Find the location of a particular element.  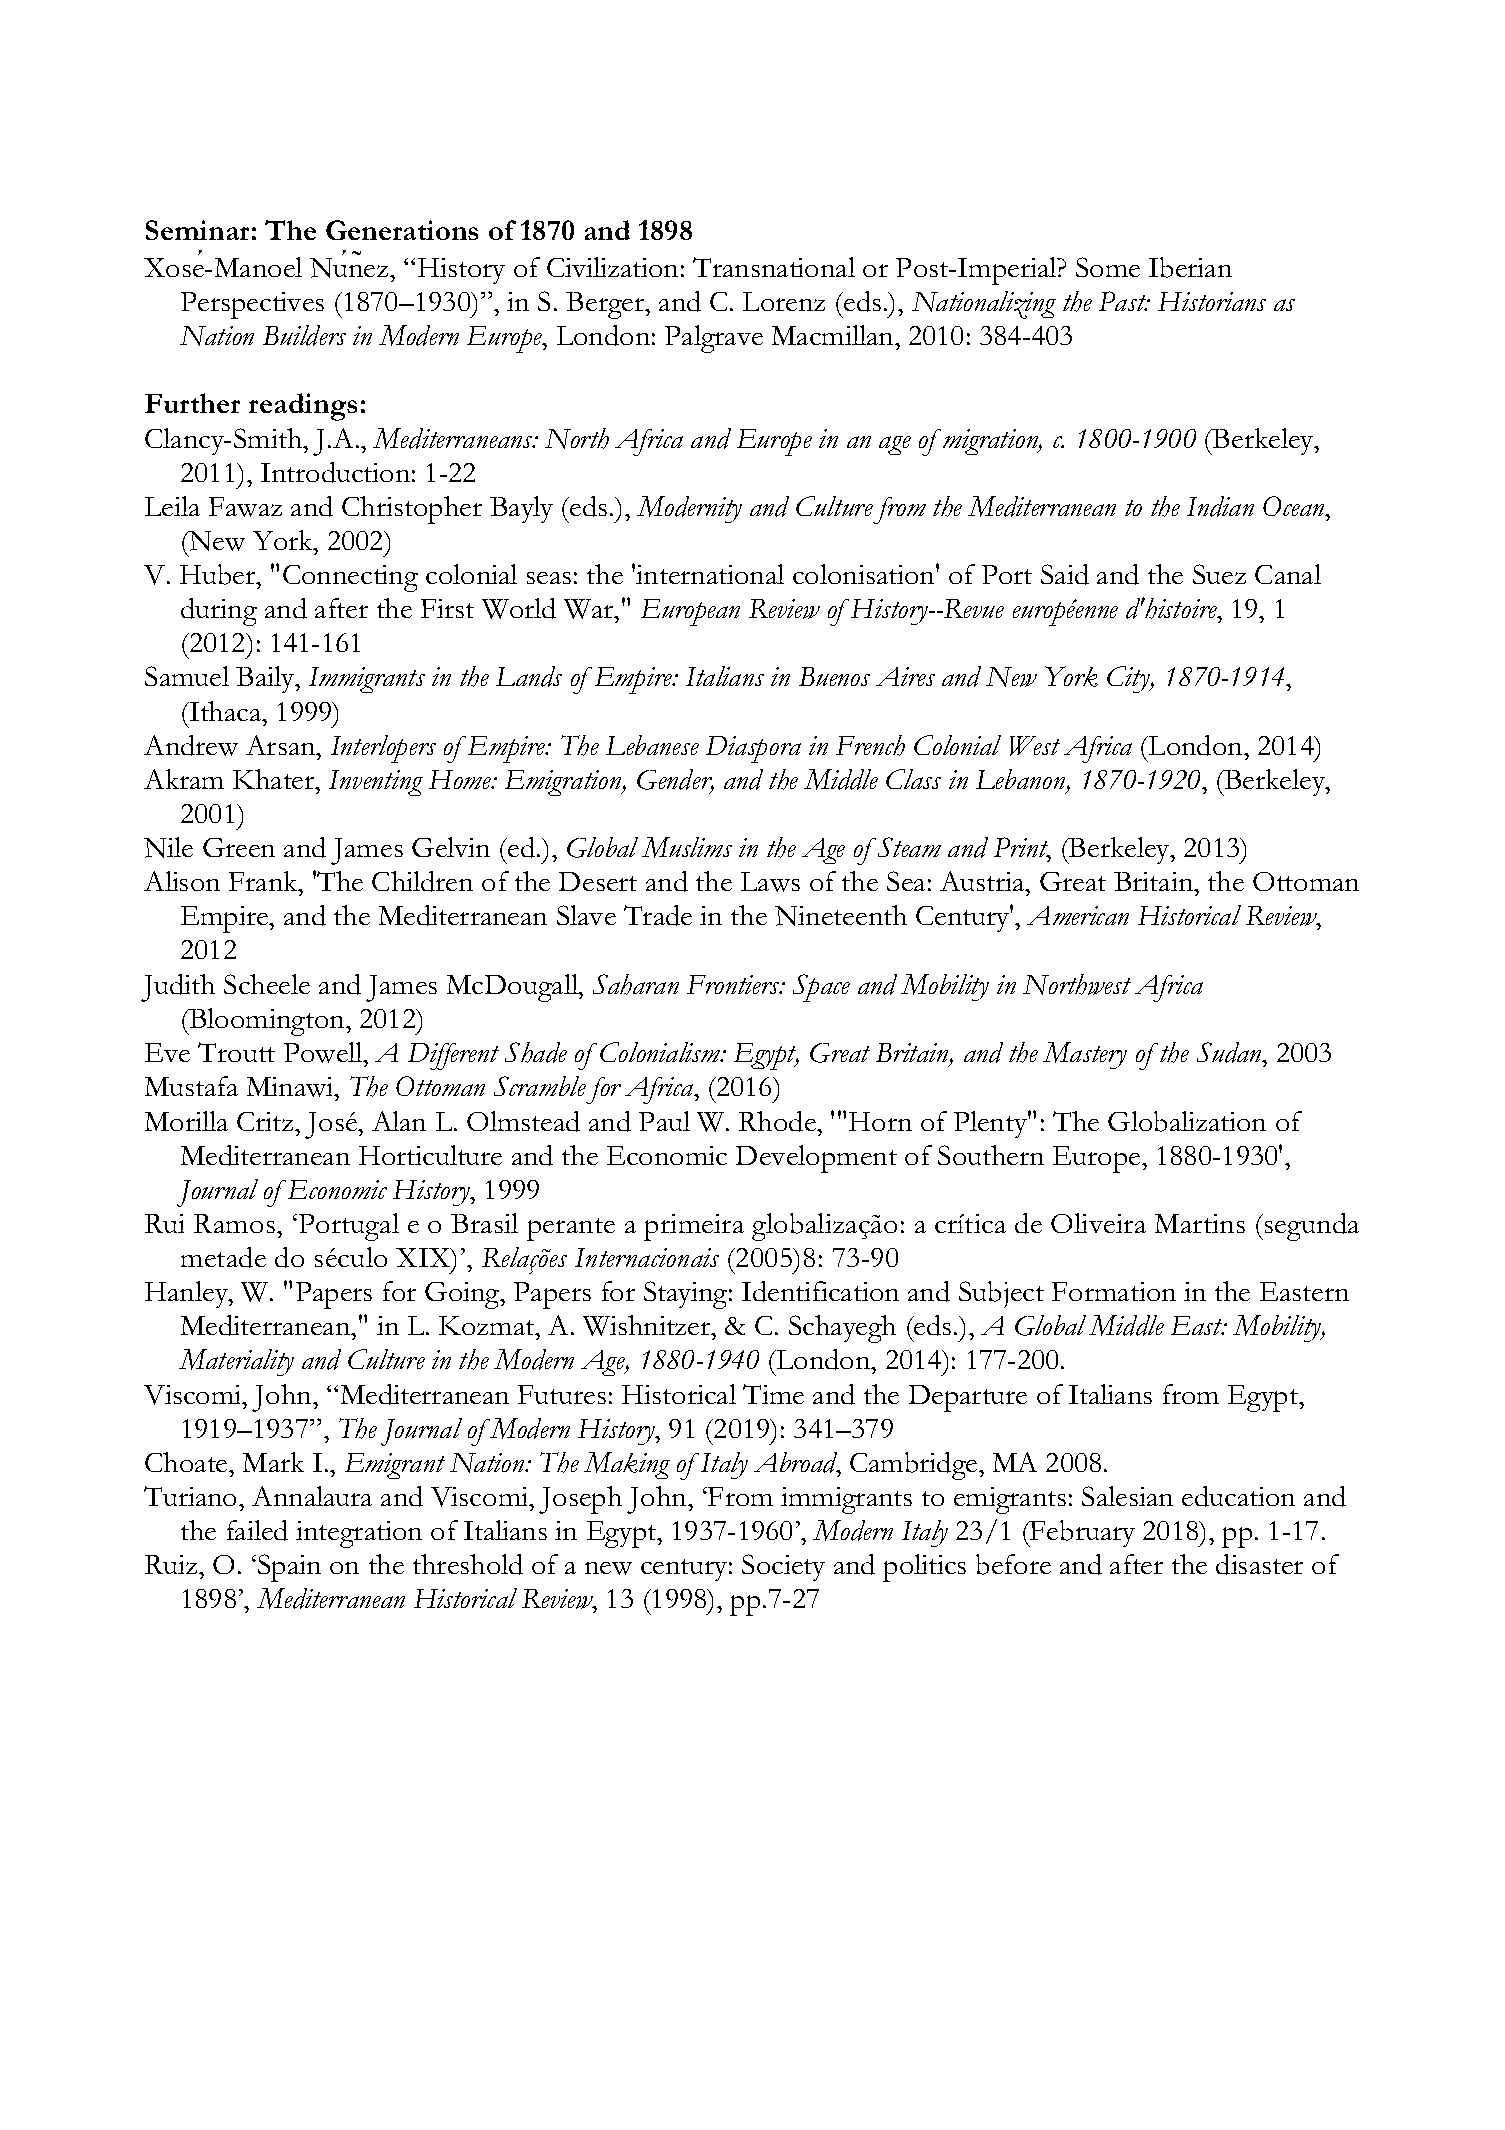

Inventing is located at coordinates (376, 783).
